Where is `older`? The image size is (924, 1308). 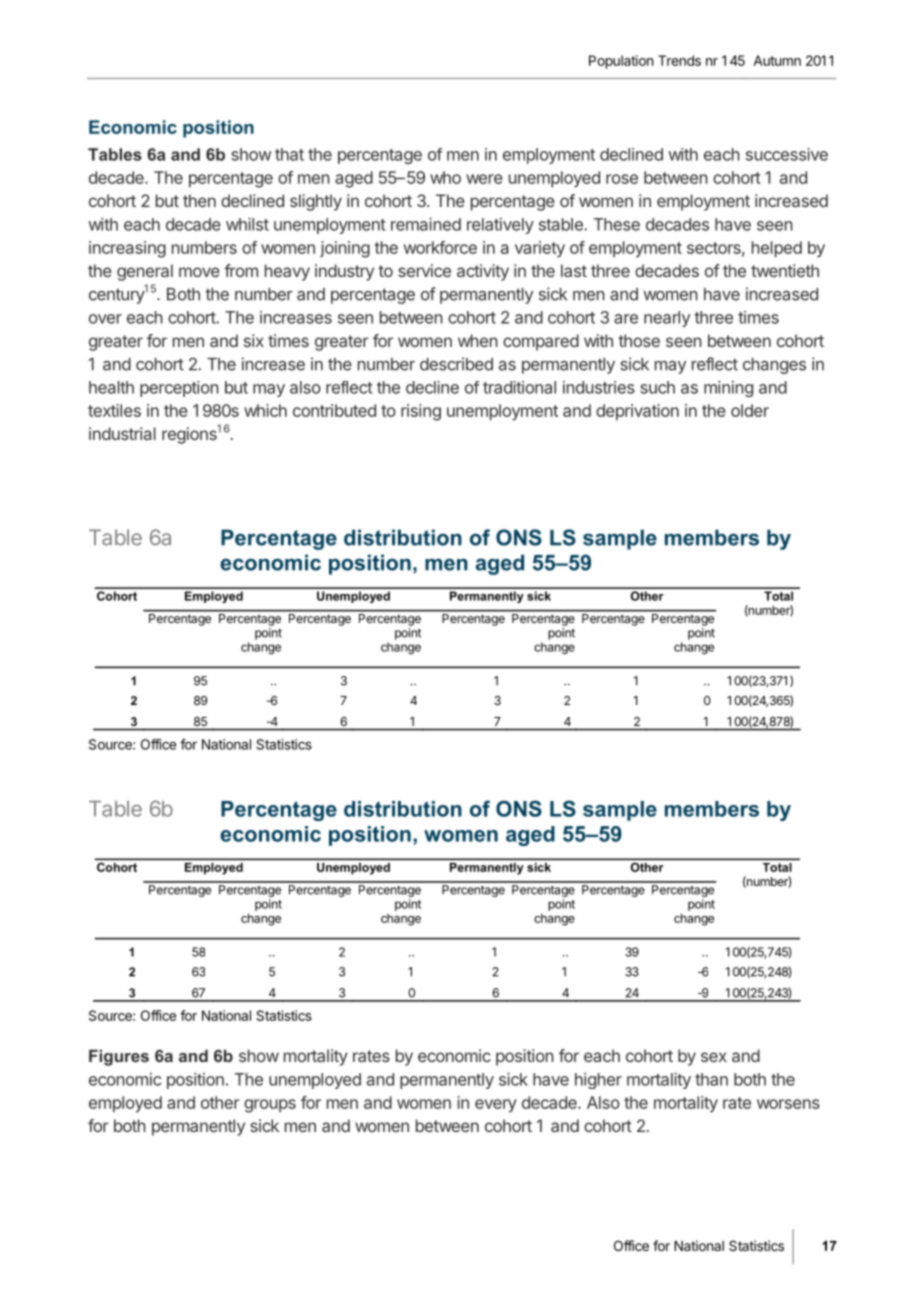 older is located at coordinates (750, 410).
